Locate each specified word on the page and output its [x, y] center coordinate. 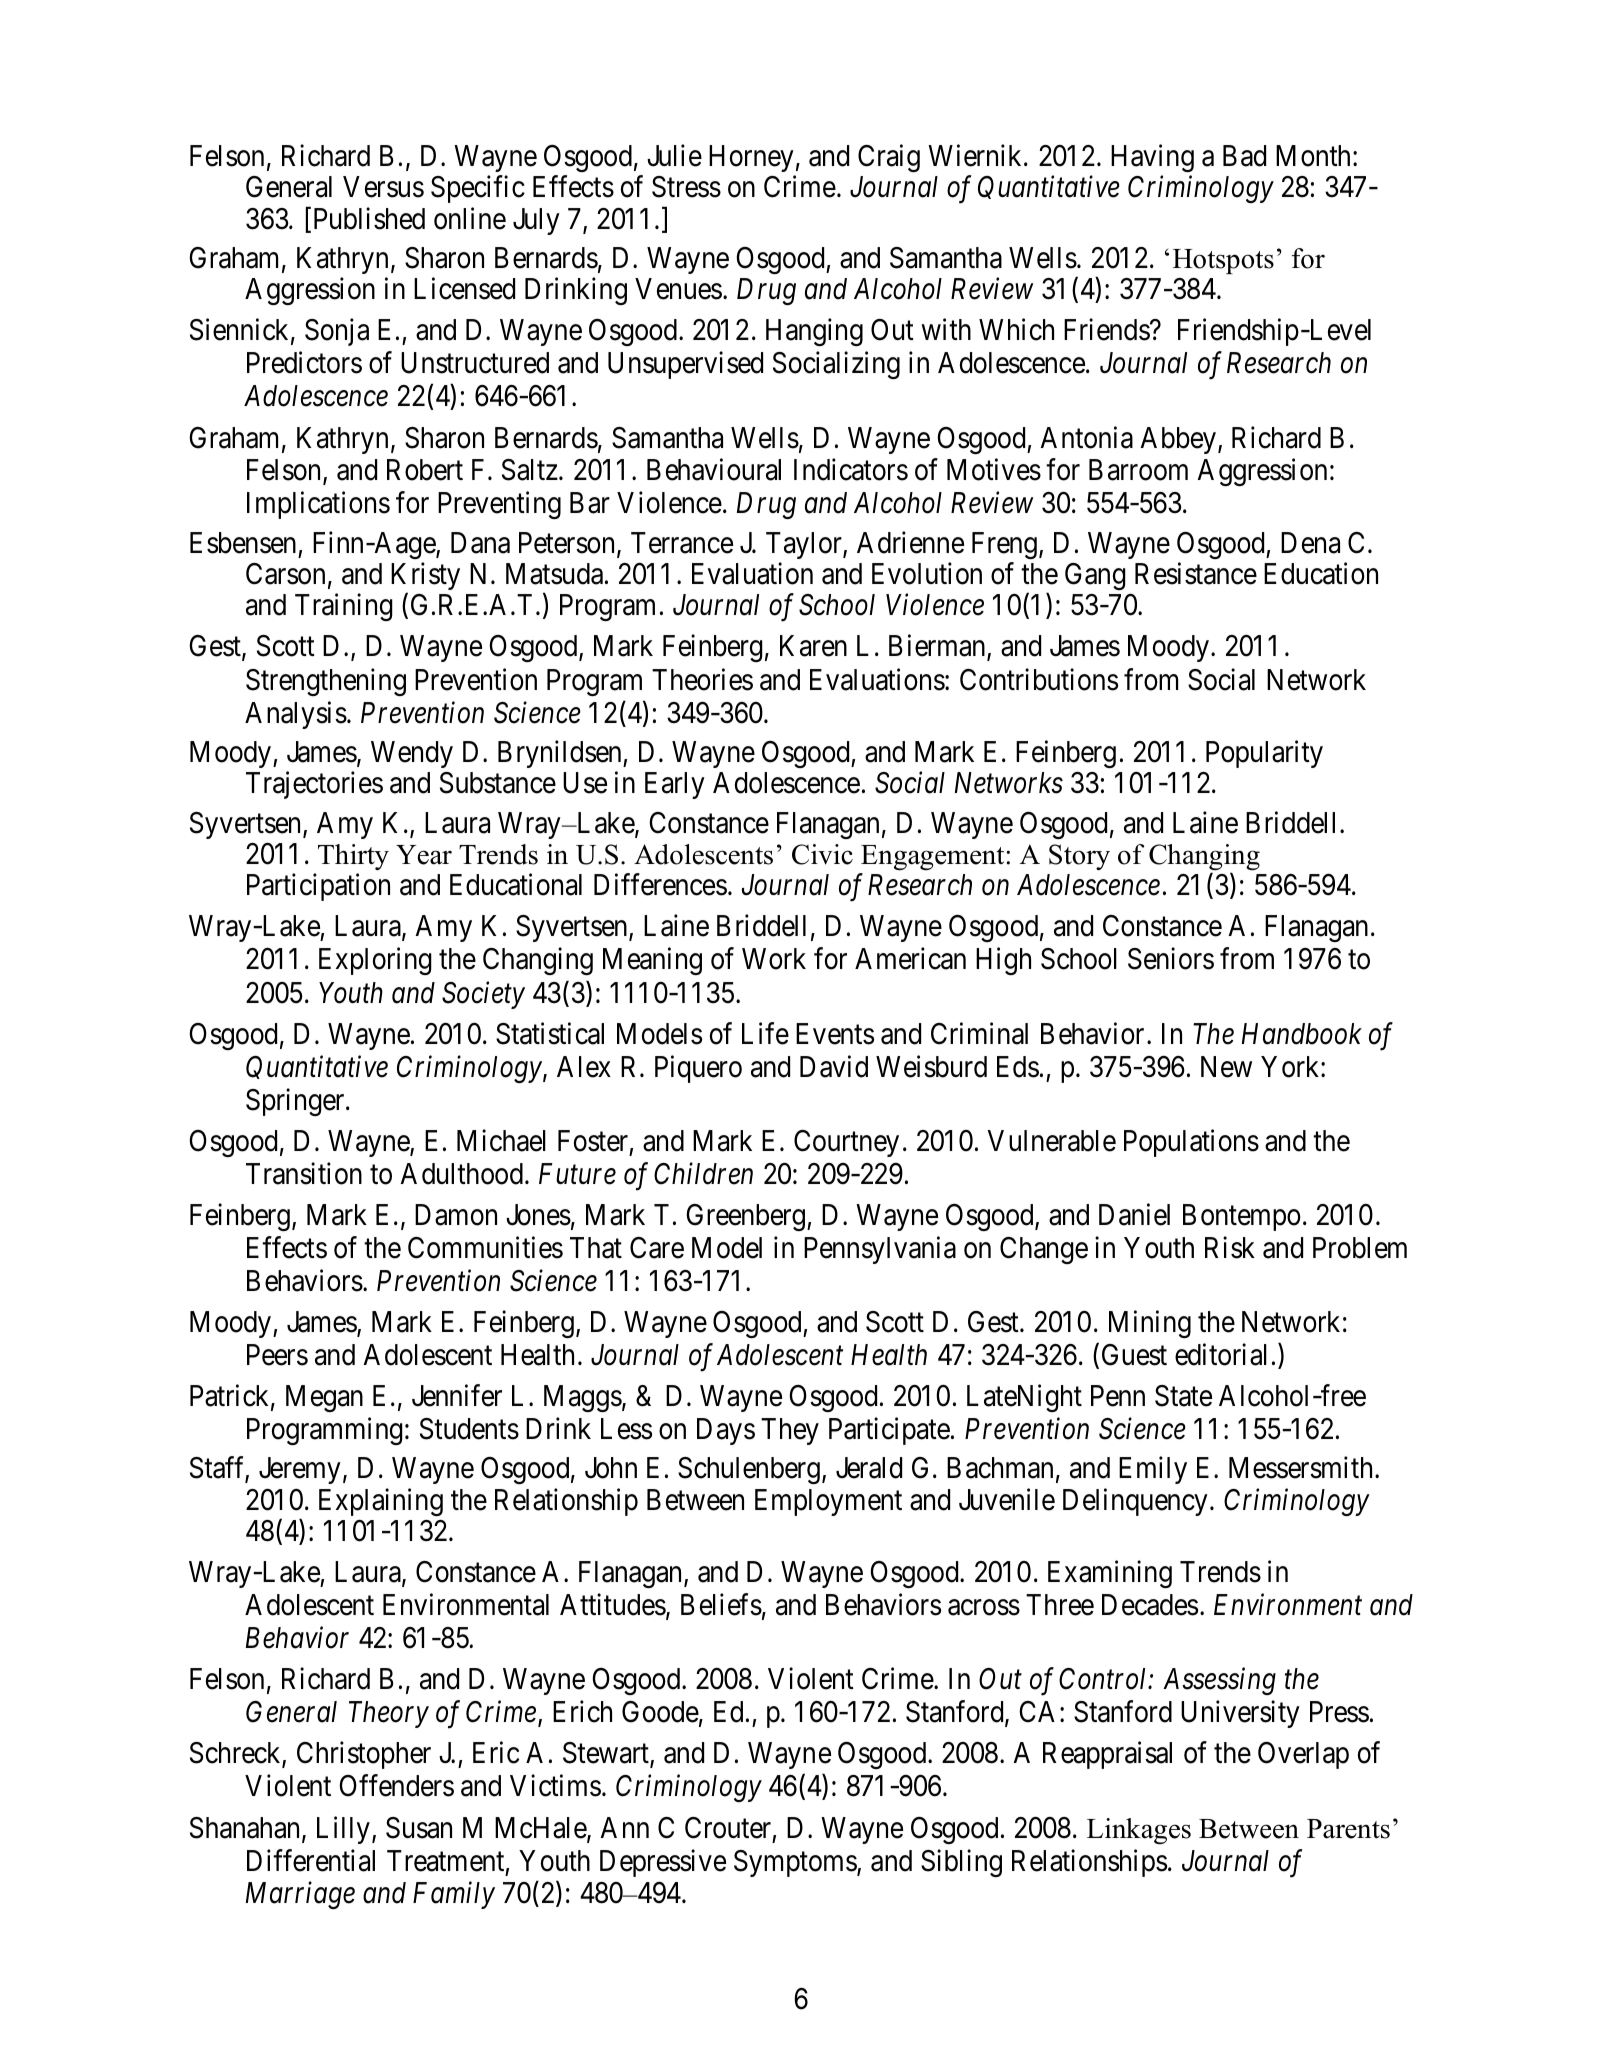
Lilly [343, 1830]
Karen [813, 646]
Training [344, 607]
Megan [324, 1398]
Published [367, 219]
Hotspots [1223, 261]
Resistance [1196, 573]
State [1183, 1396]
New [1226, 1067]
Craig [889, 158]
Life [765, 1033]
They [790, 1431]
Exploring [375, 961]
